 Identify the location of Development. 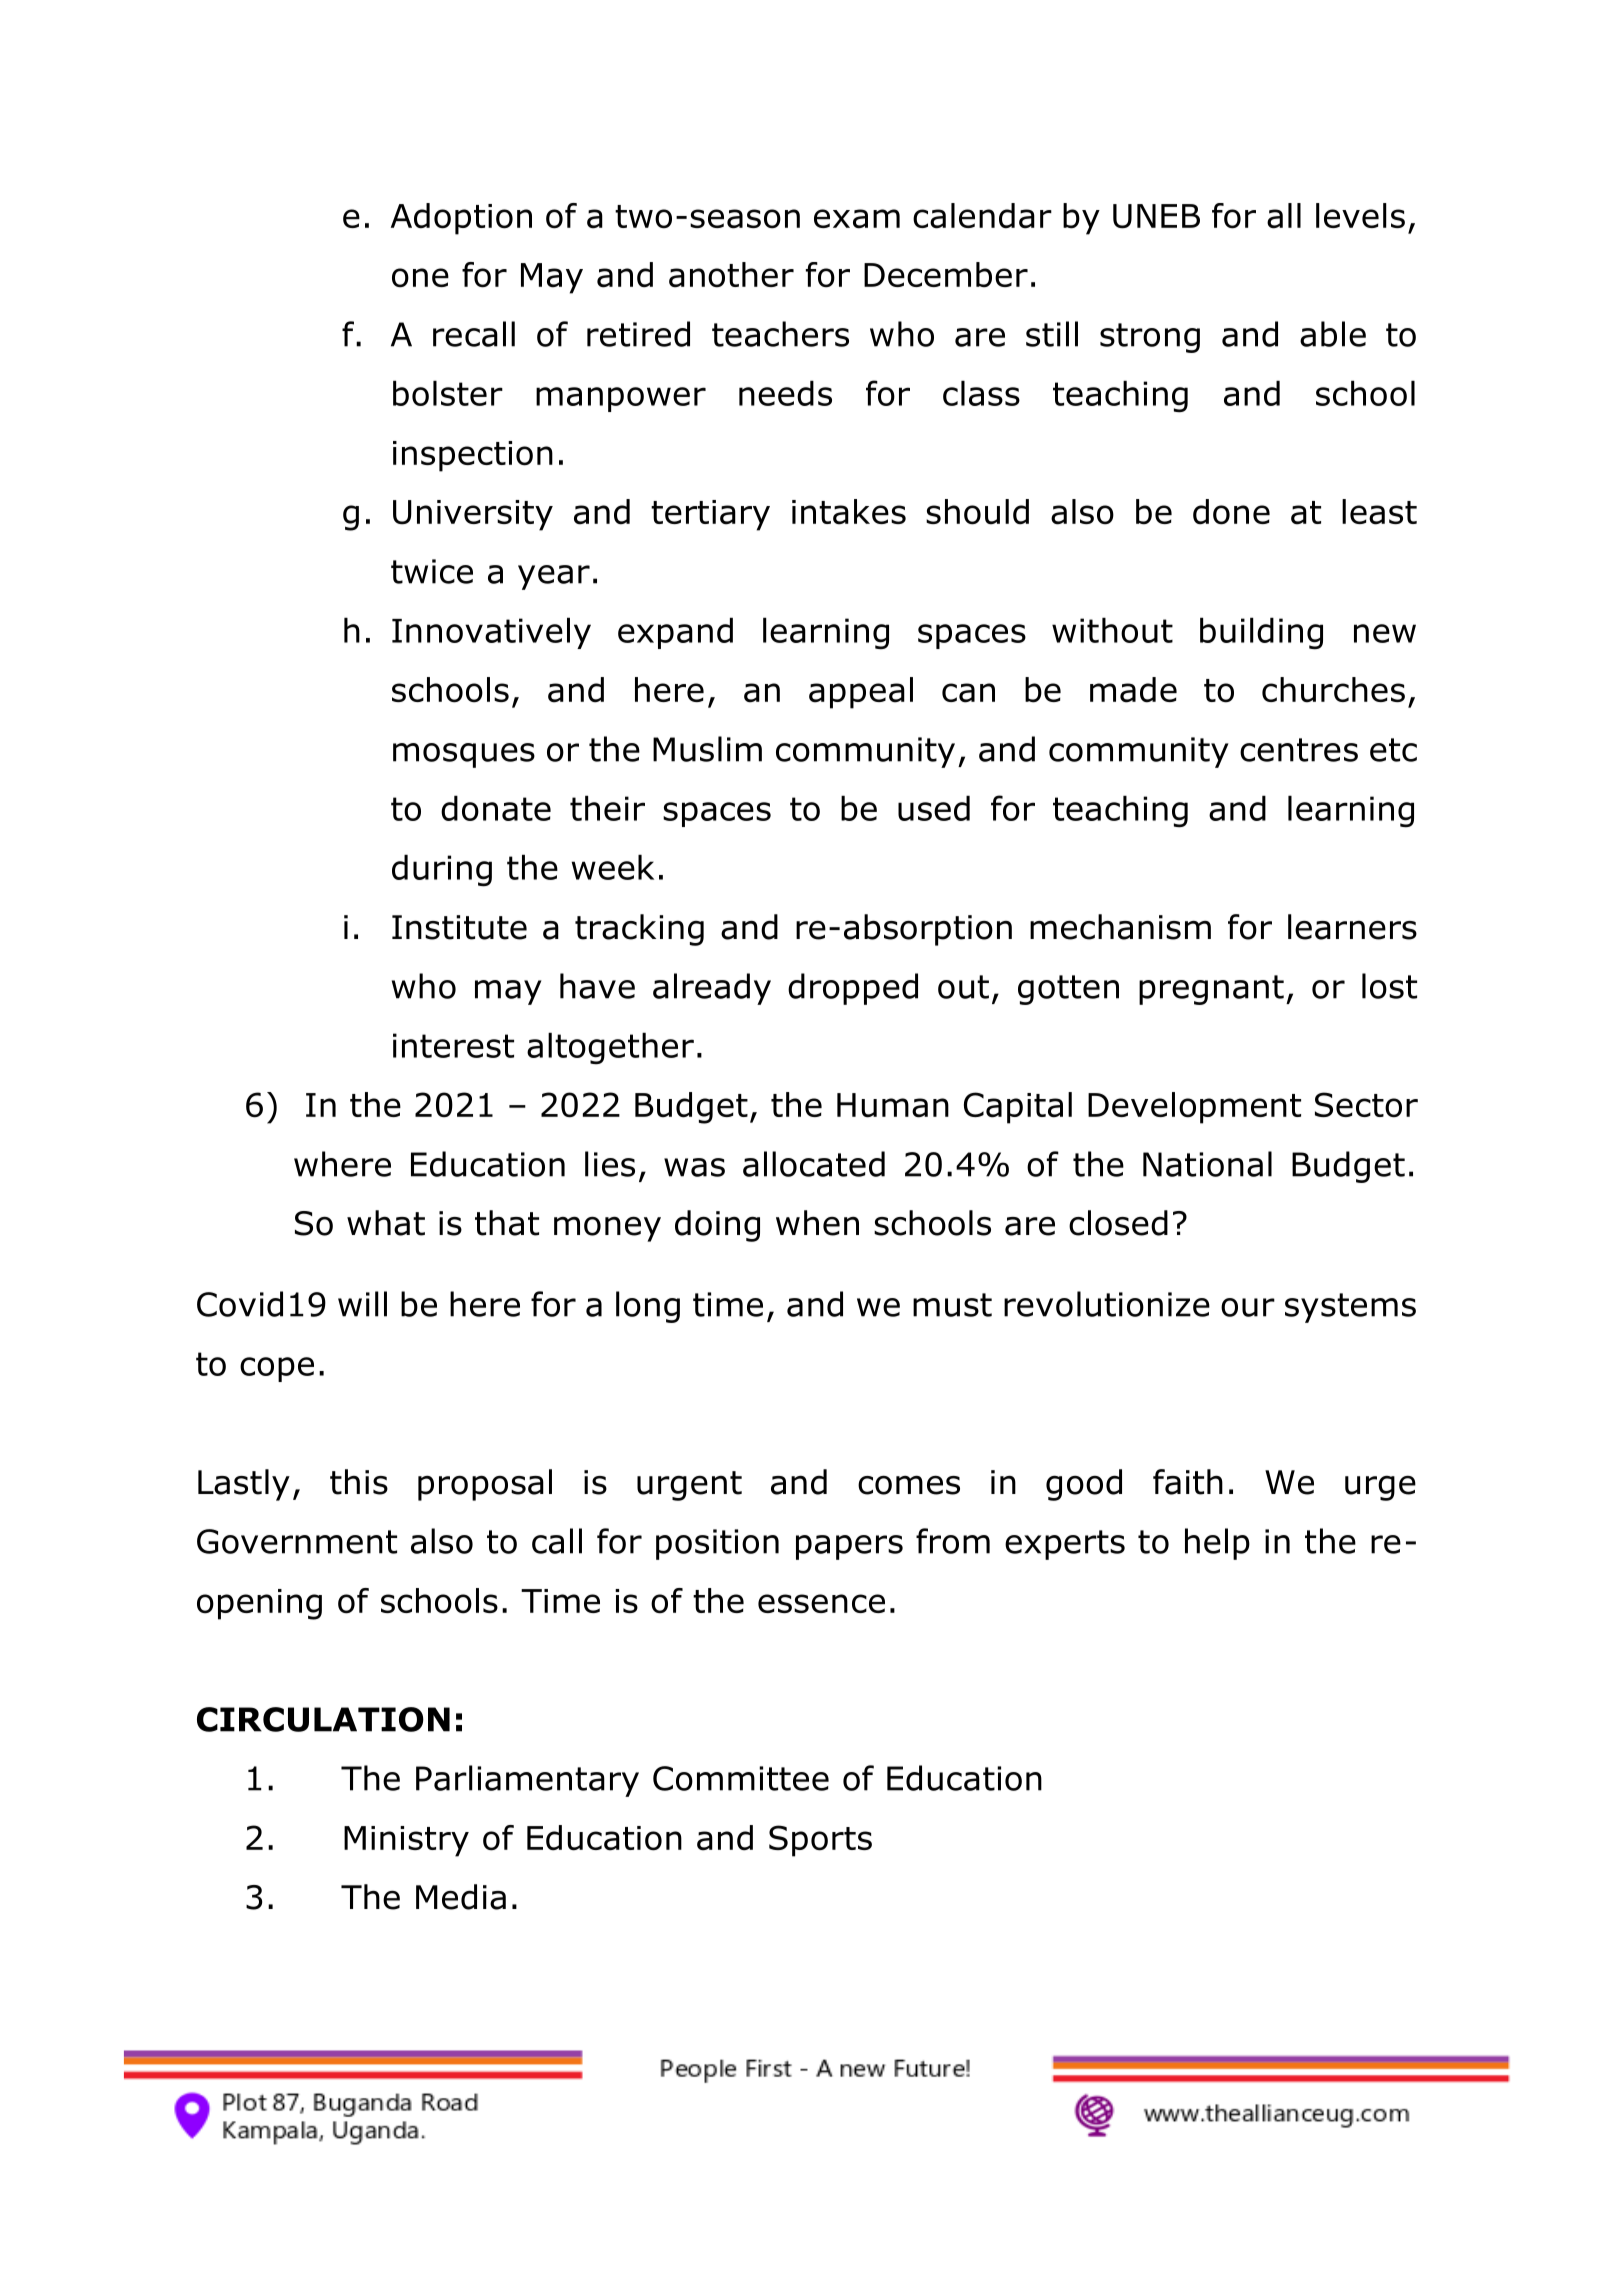
(1194, 1108).
